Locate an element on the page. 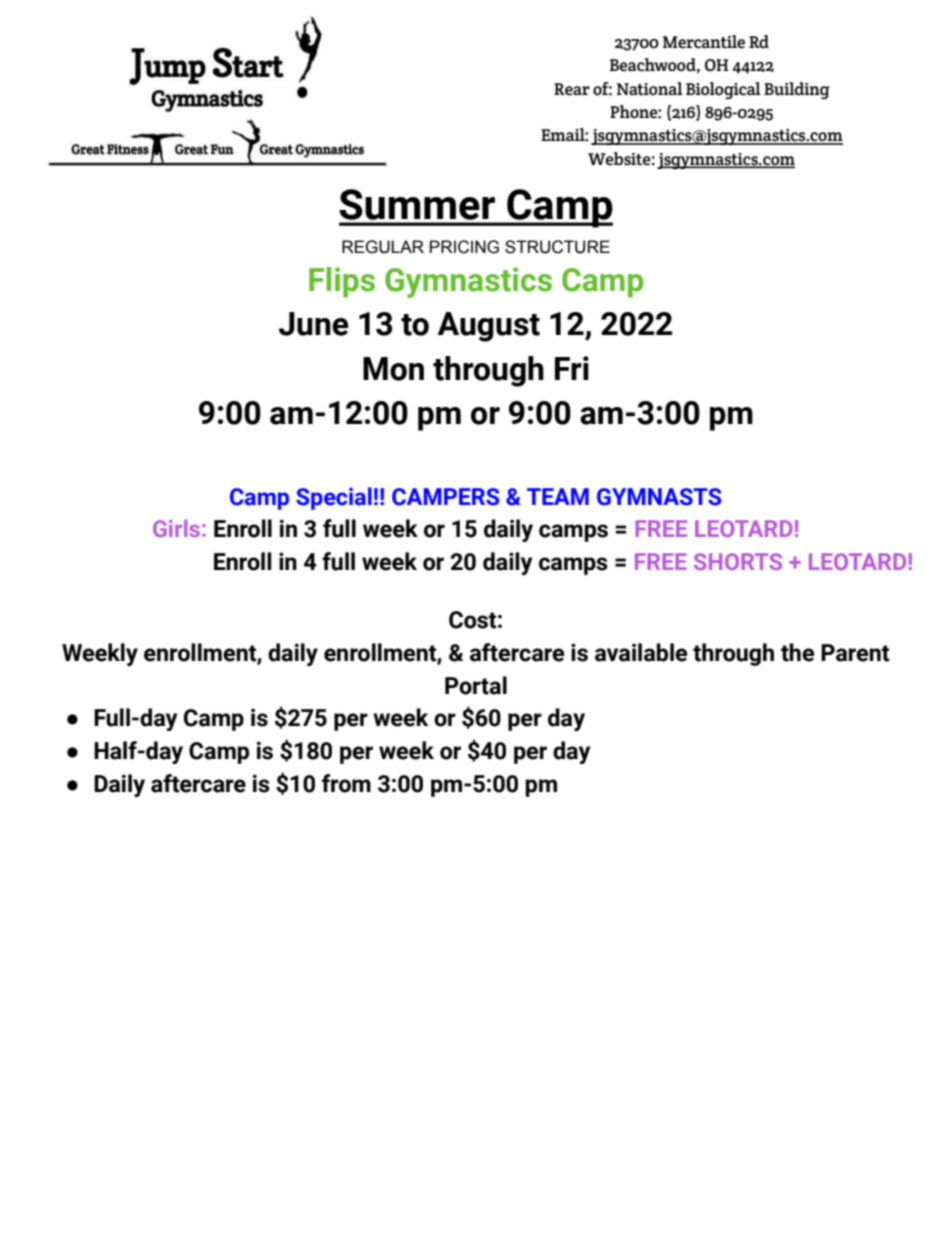 The width and height of the page is (952, 1233). Mon is located at coordinates (393, 369).
